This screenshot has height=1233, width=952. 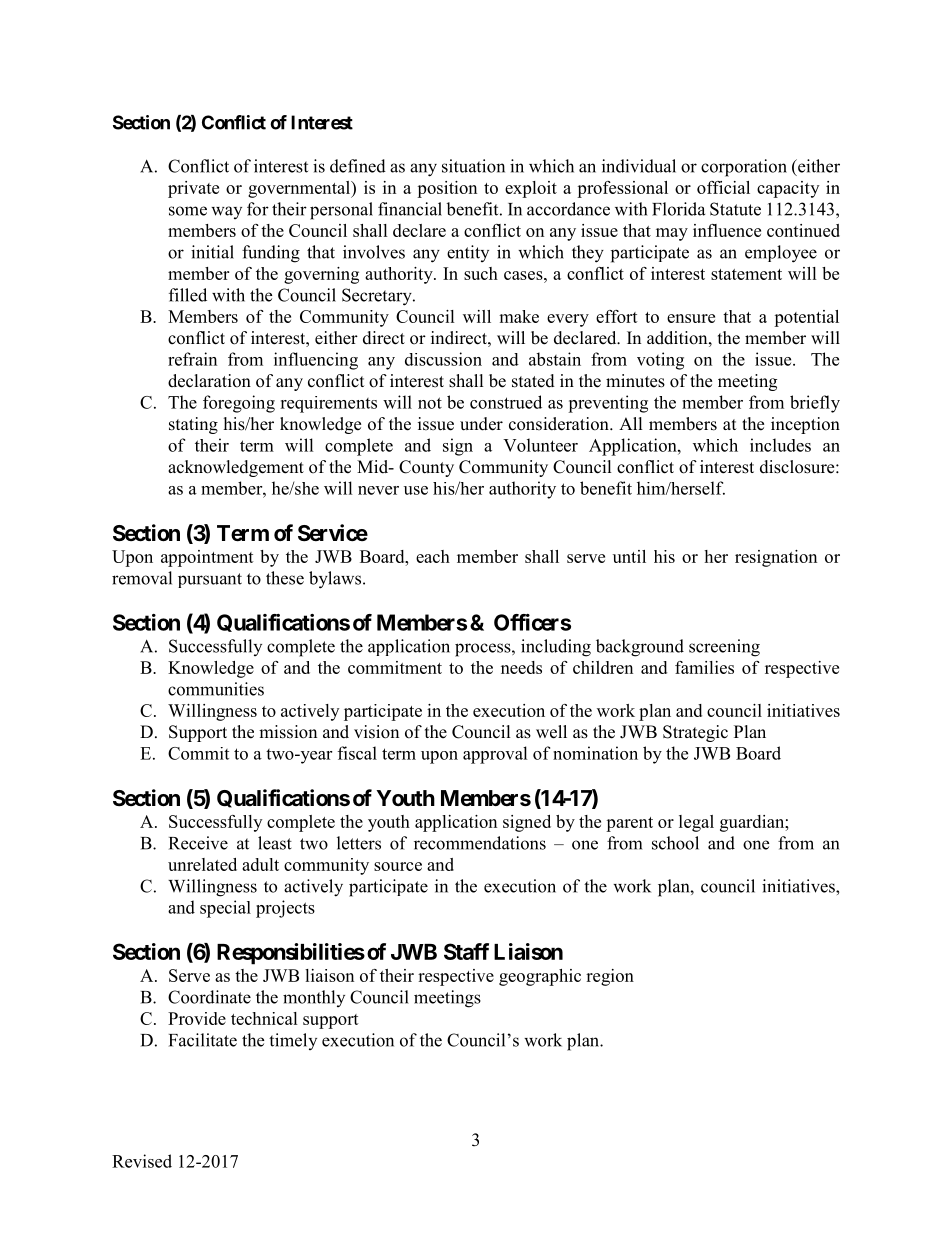 What do you see at coordinates (142, 1161) in the screenshot?
I see `Revised` at bounding box center [142, 1161].
